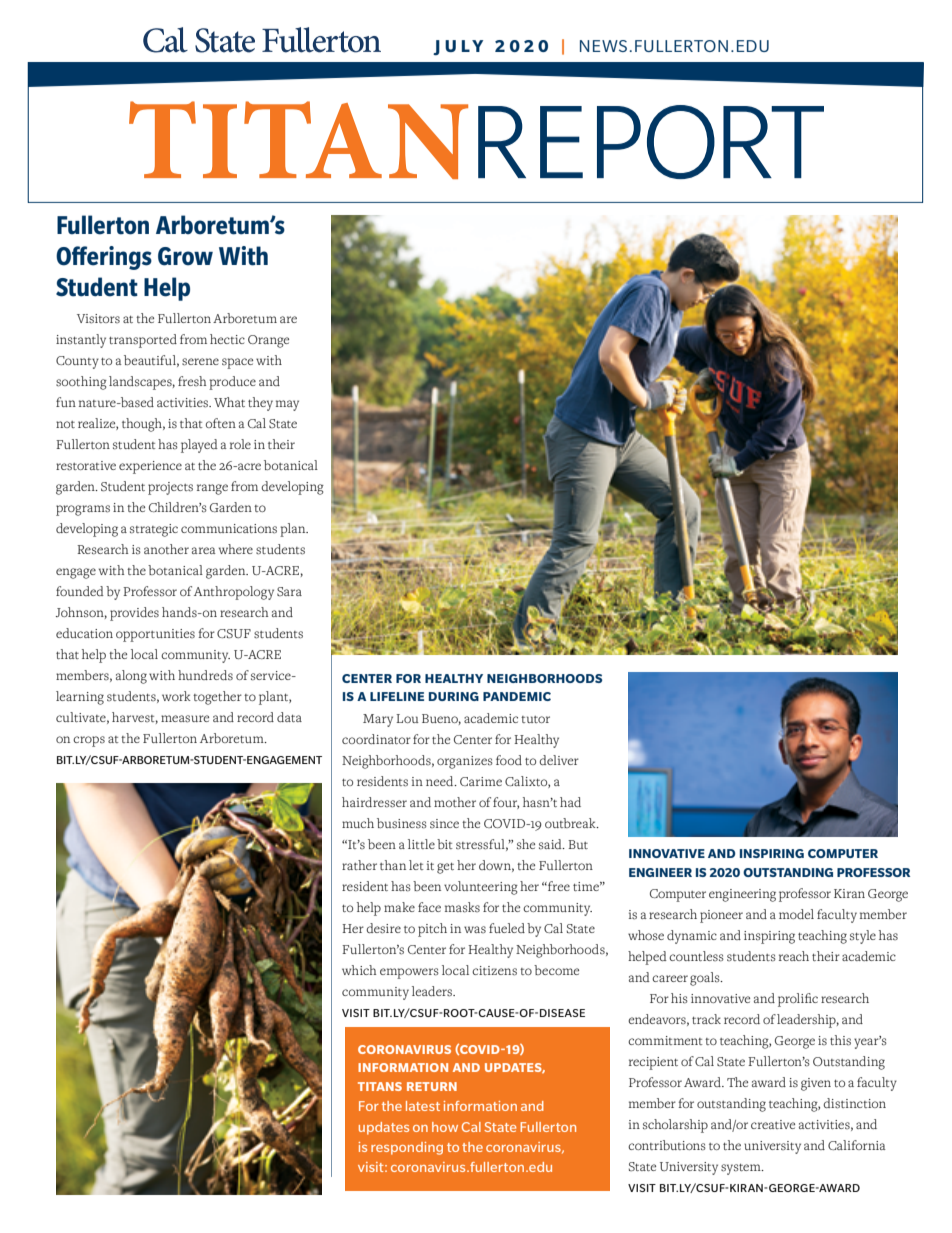  I want to click on TITANS, so click(380, 1086).
